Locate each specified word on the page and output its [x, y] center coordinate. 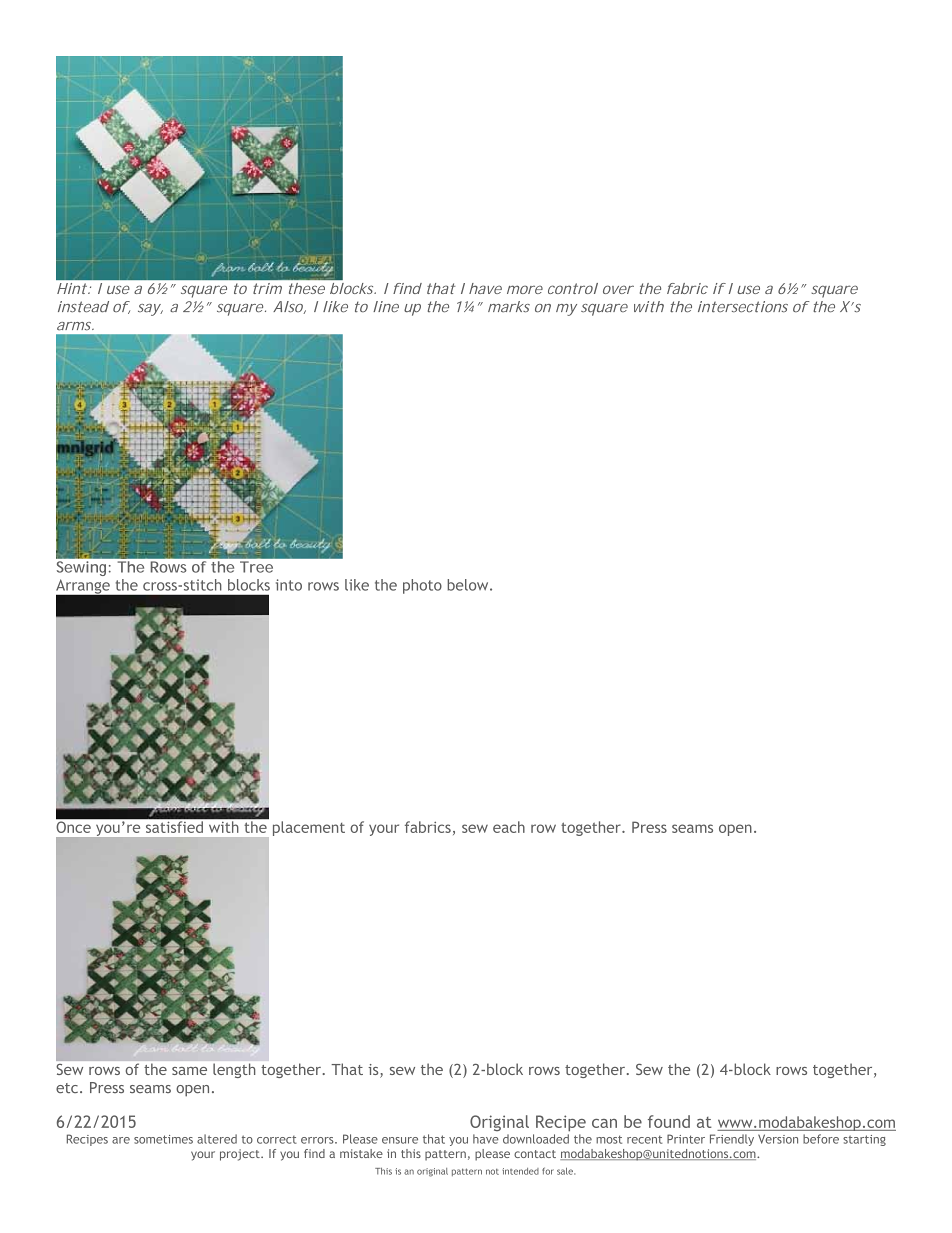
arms [75, 326]
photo [422, 586]
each [509, 827]
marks [509, 307]
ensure [400, 1140]
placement [309, 828]
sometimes [163, 1139]
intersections [743, 307]
